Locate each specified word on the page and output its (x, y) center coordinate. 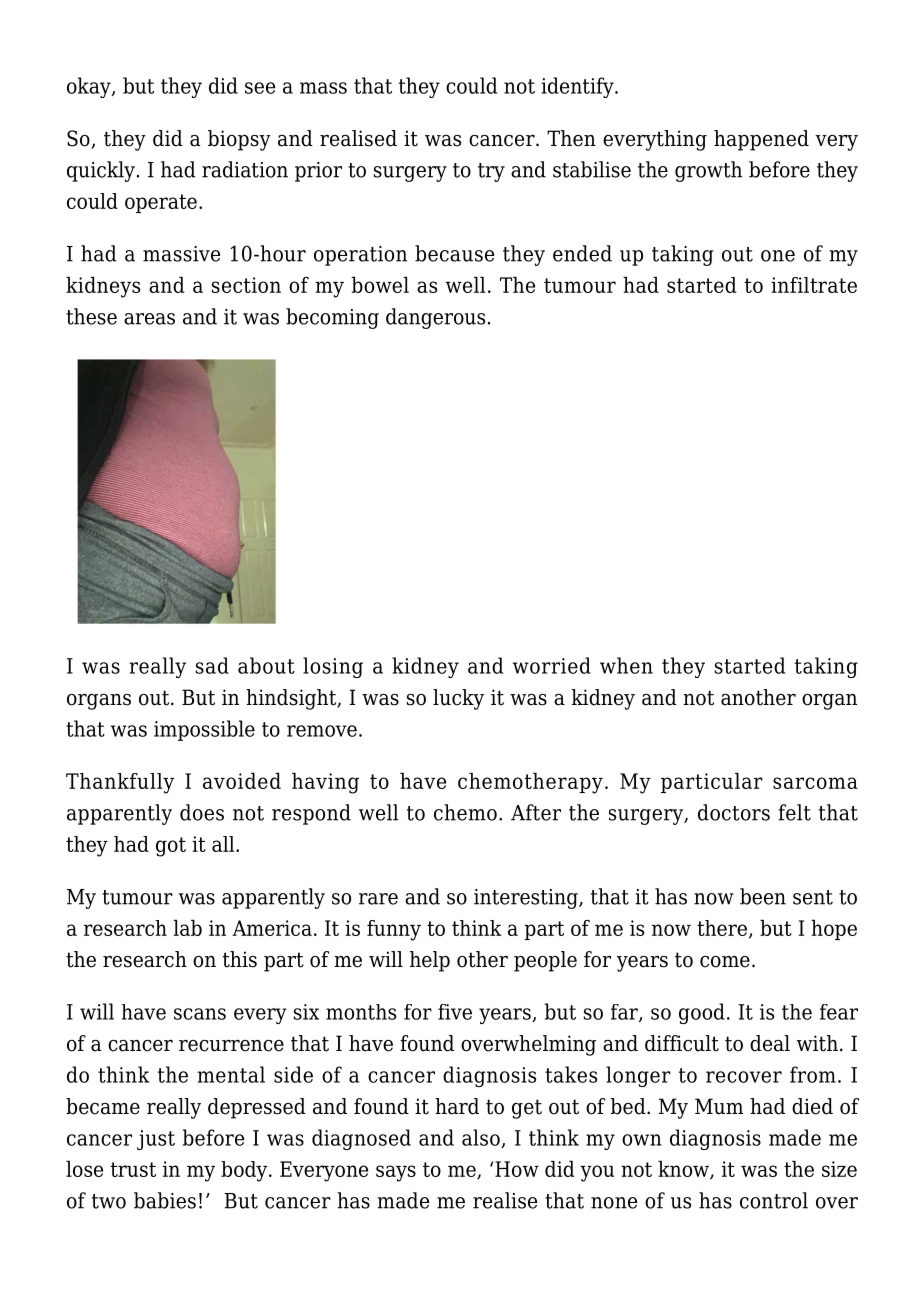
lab (188, 928)
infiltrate (814, 285)
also (482, 1138)
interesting (527, 899)
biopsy (239, 140)
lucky (458, 699)
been (763, 896)
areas (149, 319)
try (491, 172)
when (626, 665)
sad (212, 665)
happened (761, 140)
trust (133, 1169)
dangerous (435, 318)
